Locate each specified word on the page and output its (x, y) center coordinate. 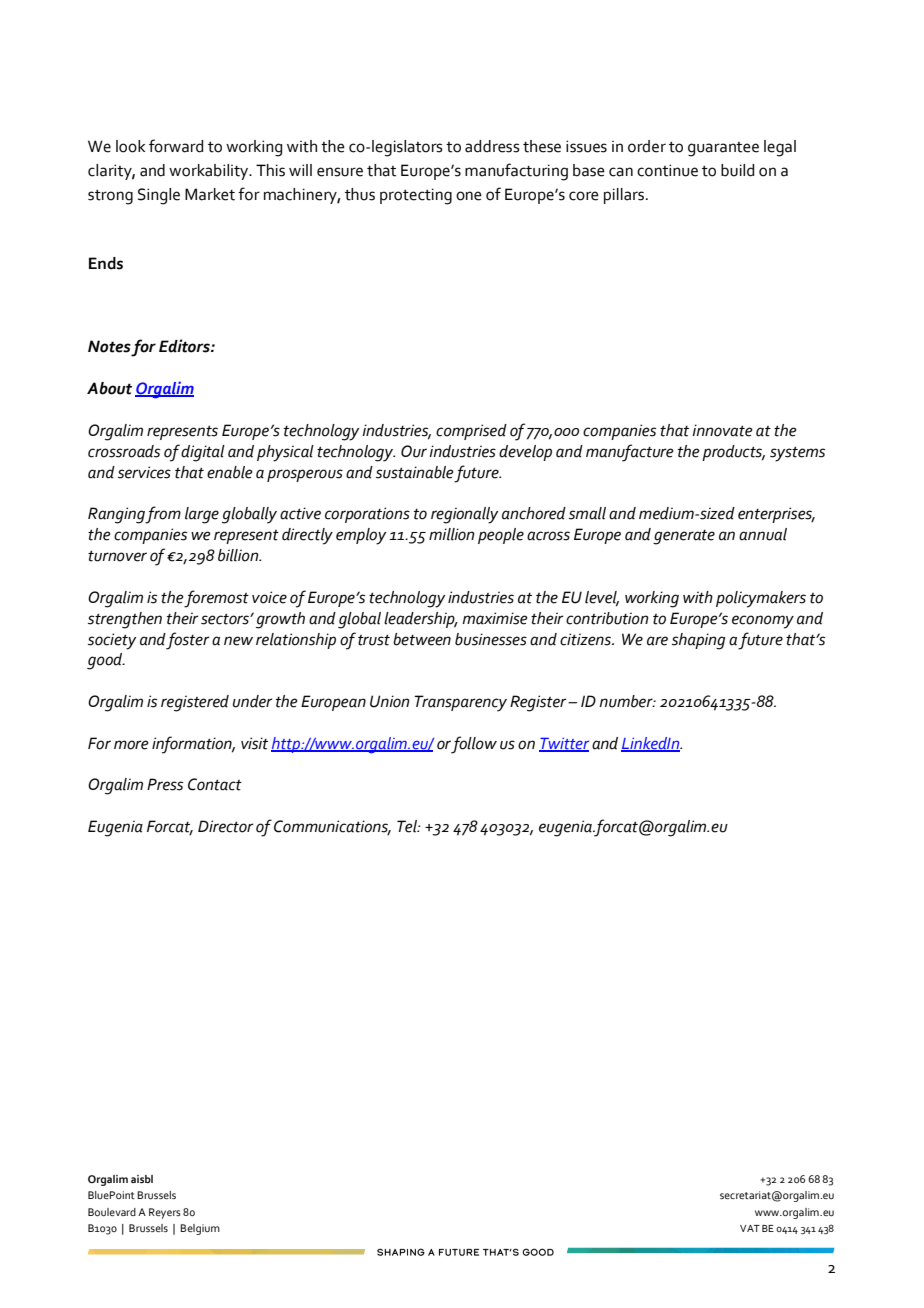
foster (187, 641)
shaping (699, 641)
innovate (722, 430)
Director (225, 826)
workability (210, 172)
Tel (408, 826)
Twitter (564, 744)
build (737, 170)
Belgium (200, 1229)
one (469, 196)
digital (203, 453)
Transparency (460, 703)
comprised (471, 432)
